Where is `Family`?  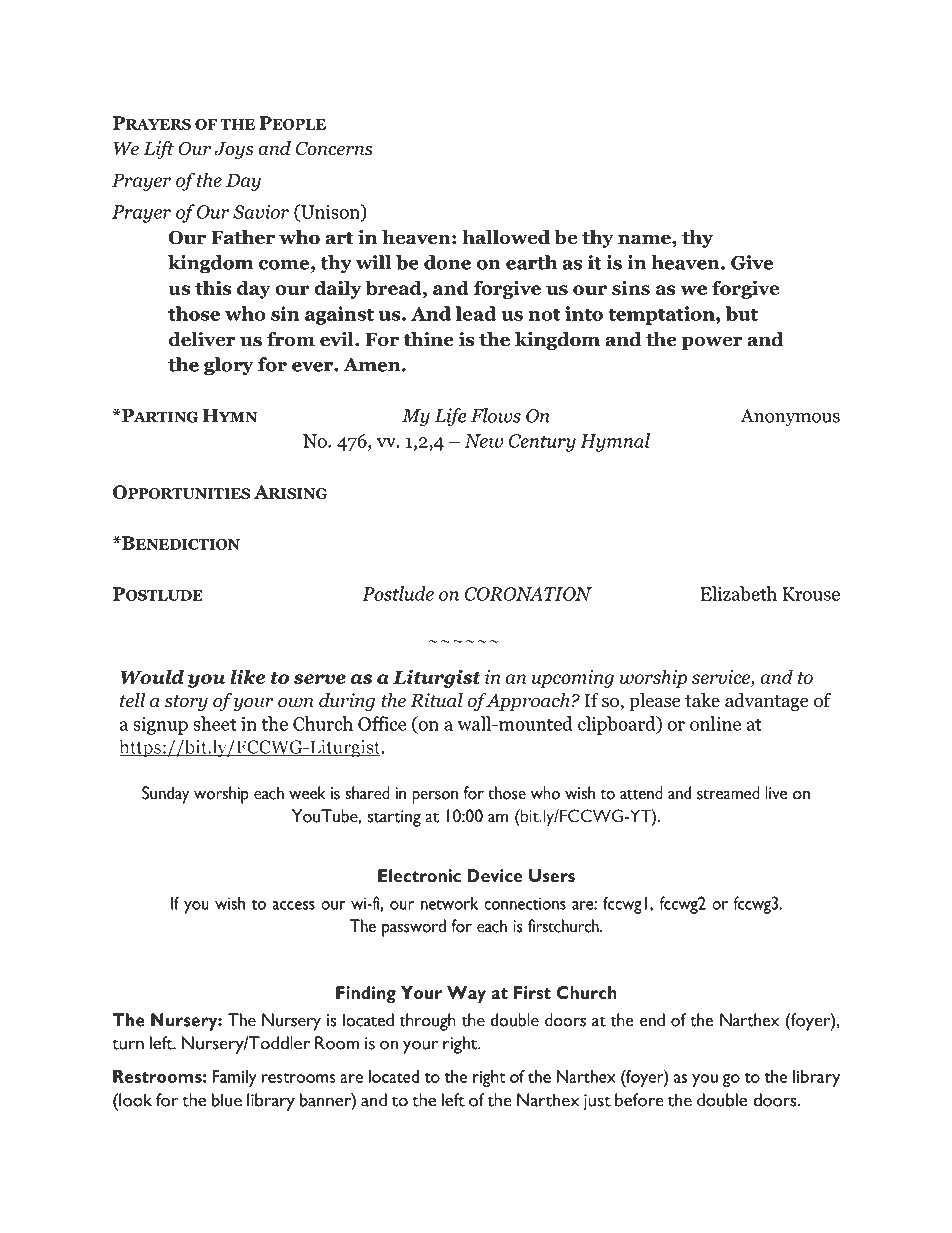
Family is located at coordinates (234, 1078).
